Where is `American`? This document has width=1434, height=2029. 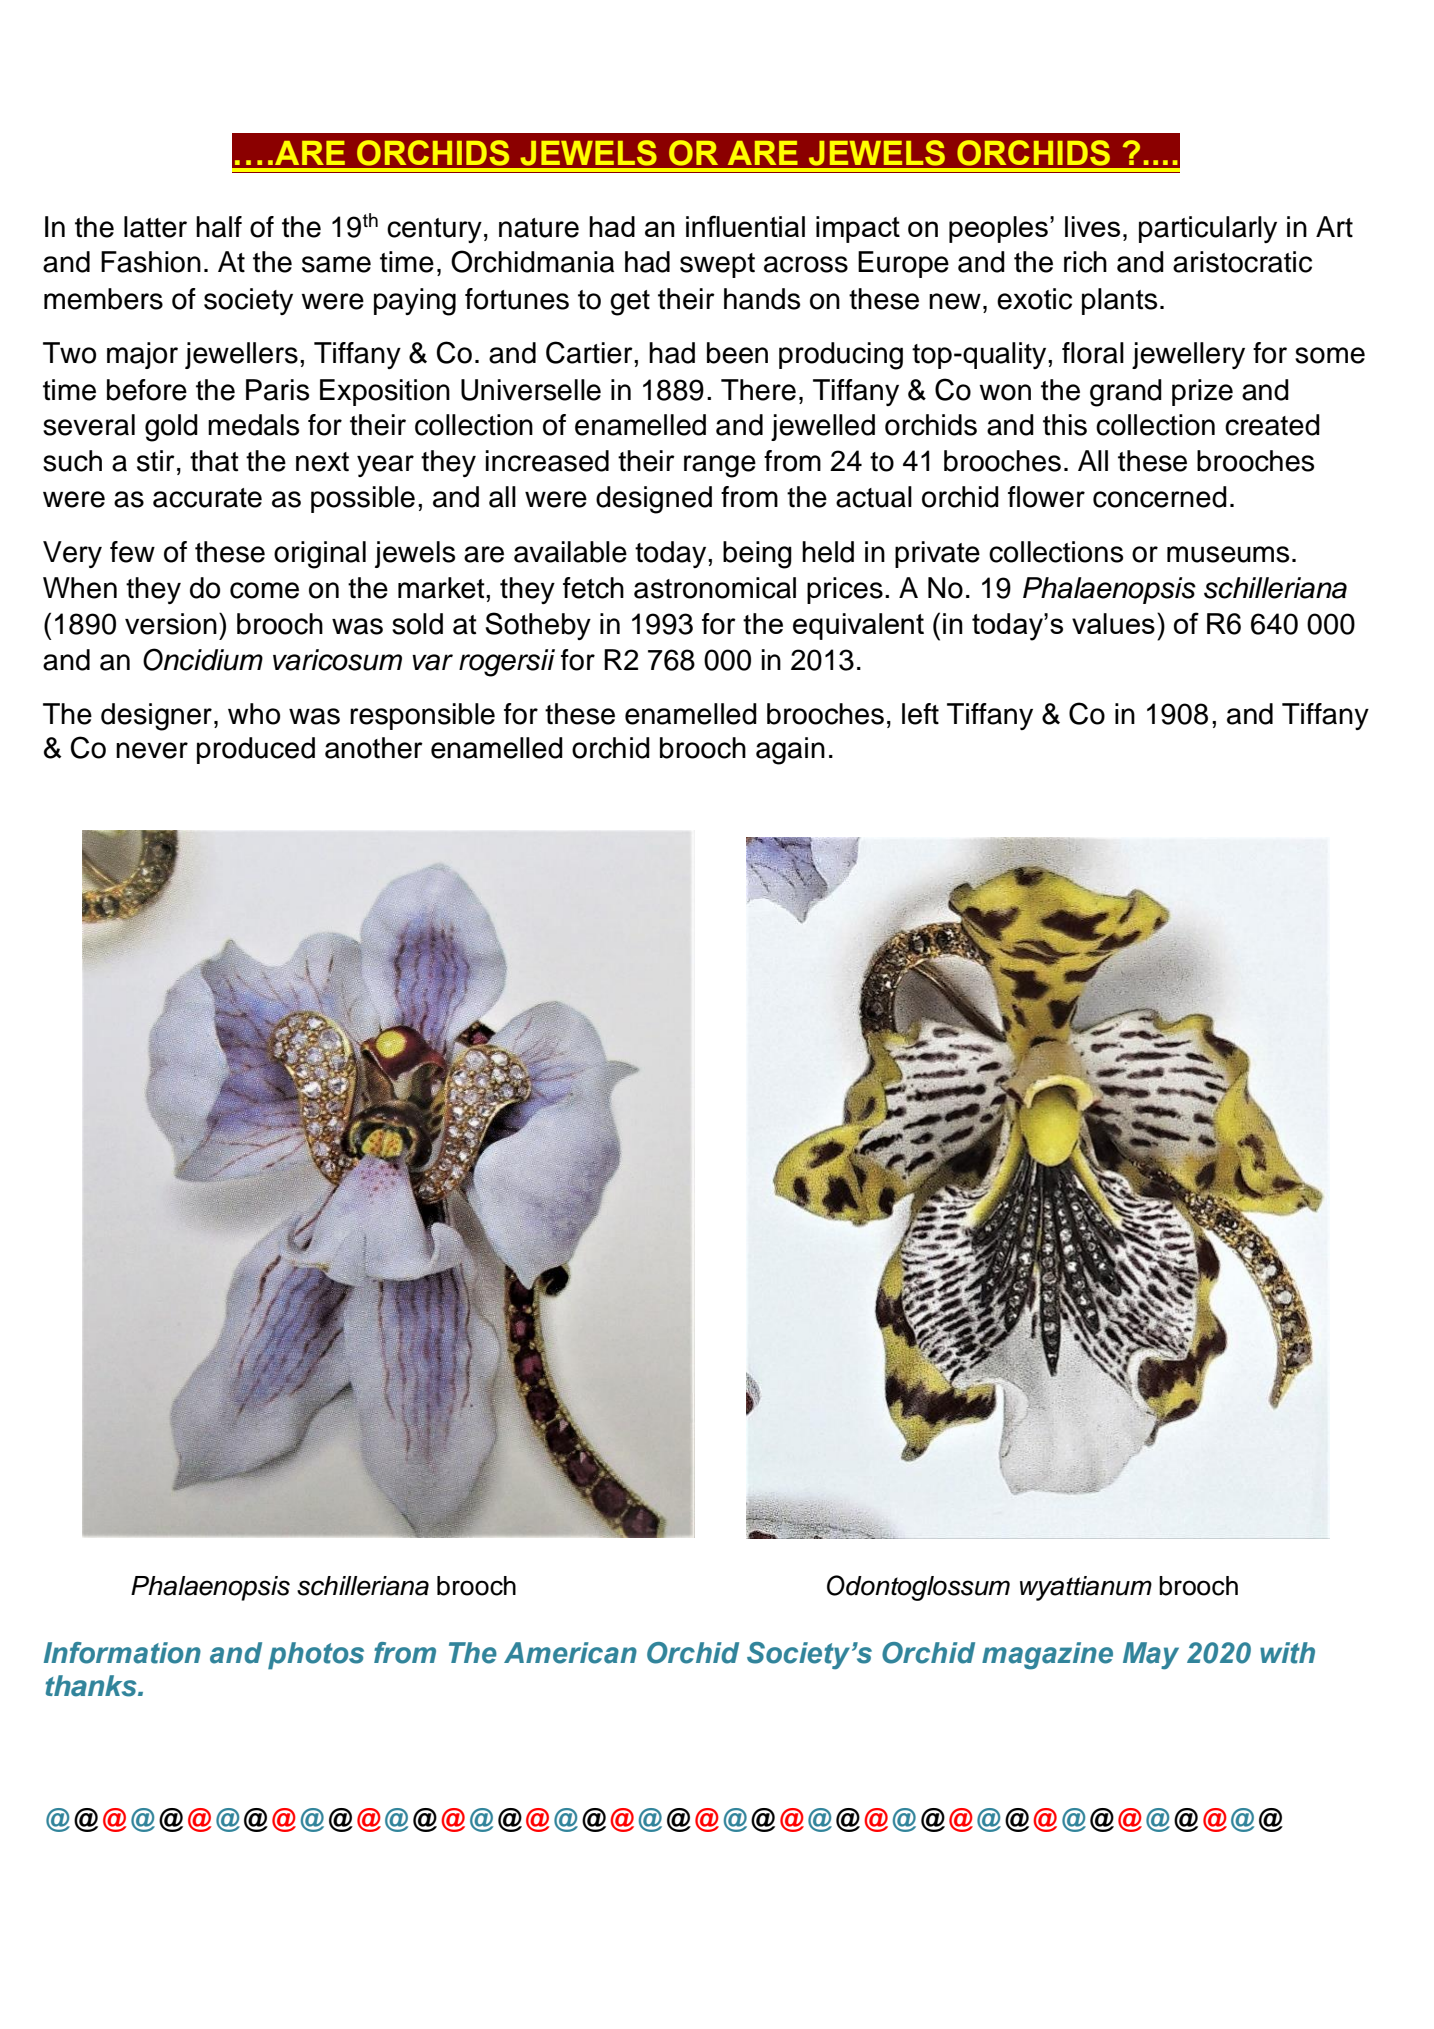
American is located at coordinates (570, 1653).
